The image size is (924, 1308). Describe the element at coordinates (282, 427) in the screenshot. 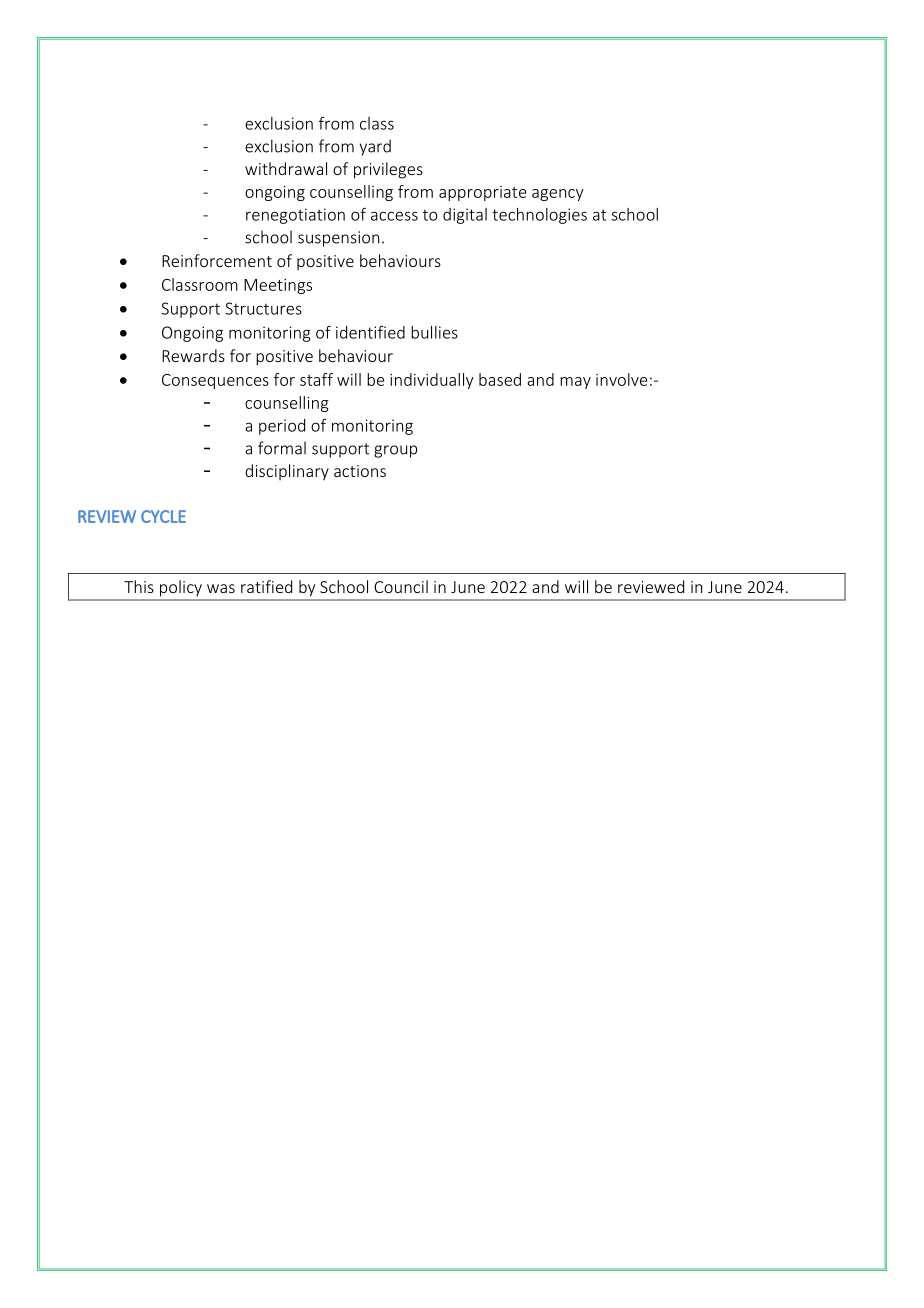

I see `period` at that location.
